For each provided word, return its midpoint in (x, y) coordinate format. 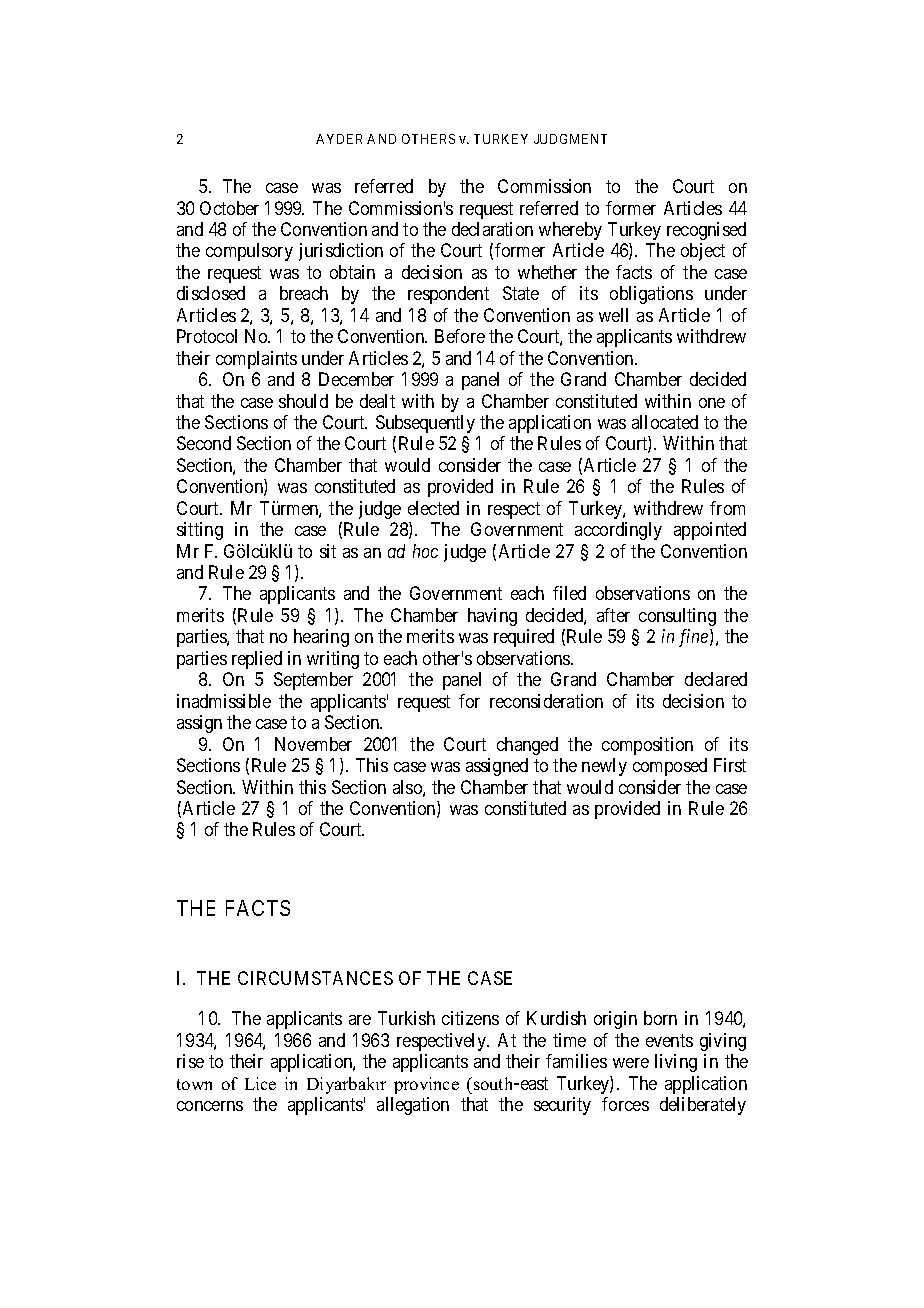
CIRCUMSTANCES (315, 978)
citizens (470, 1018)
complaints (256, 360)
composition (647, 746)
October (229, 208)
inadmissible (224, 701)
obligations (651, 295)
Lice (260, 1083)
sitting (200, 531)
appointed (710, 531)
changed (527, 746)
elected (433, 508)
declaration (492, 229)
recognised (706, 231)
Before (460, 336)
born (660, 1018)
